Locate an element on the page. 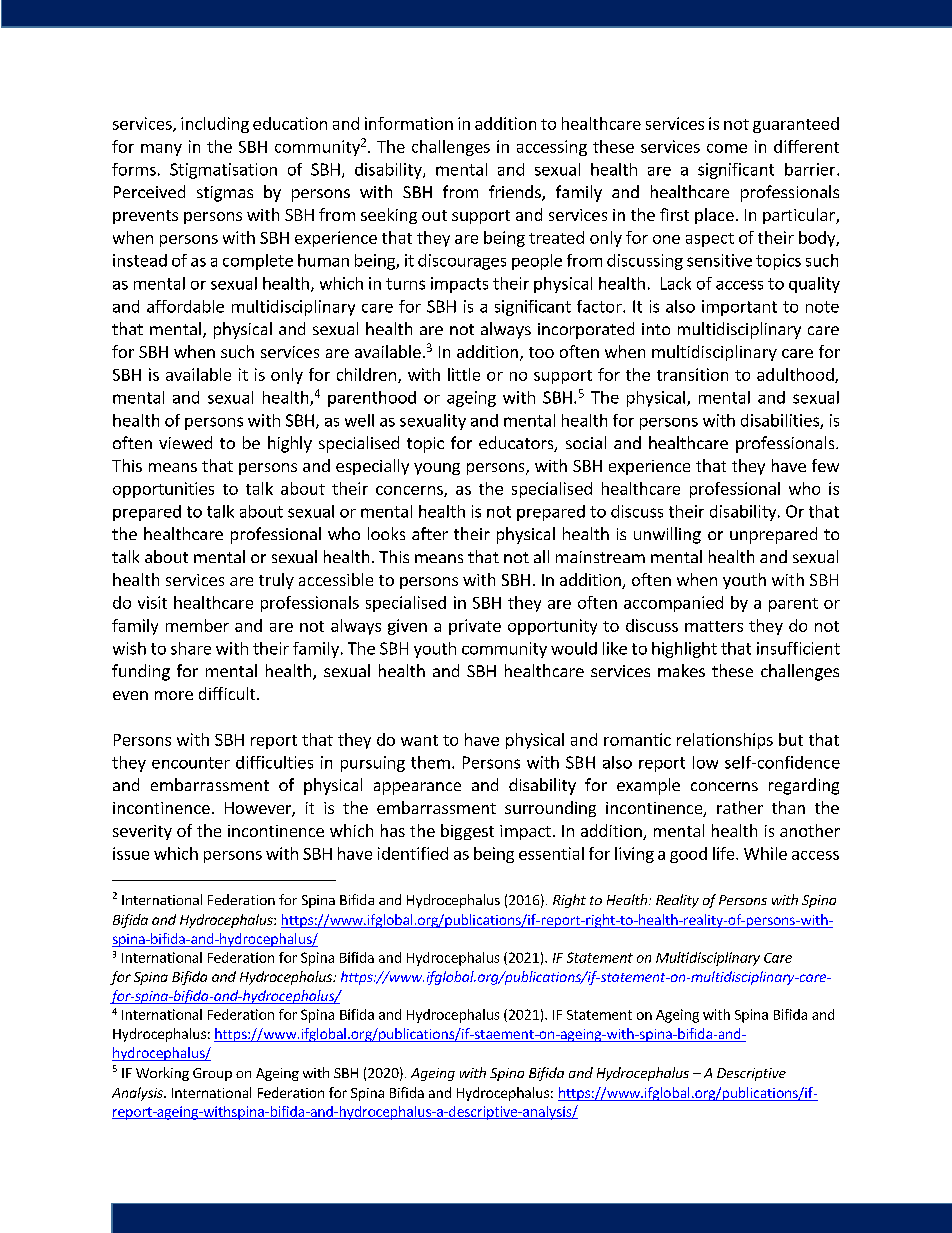 The height and width of the document is (1233, 952). come is located at coordinates (727, 148).
